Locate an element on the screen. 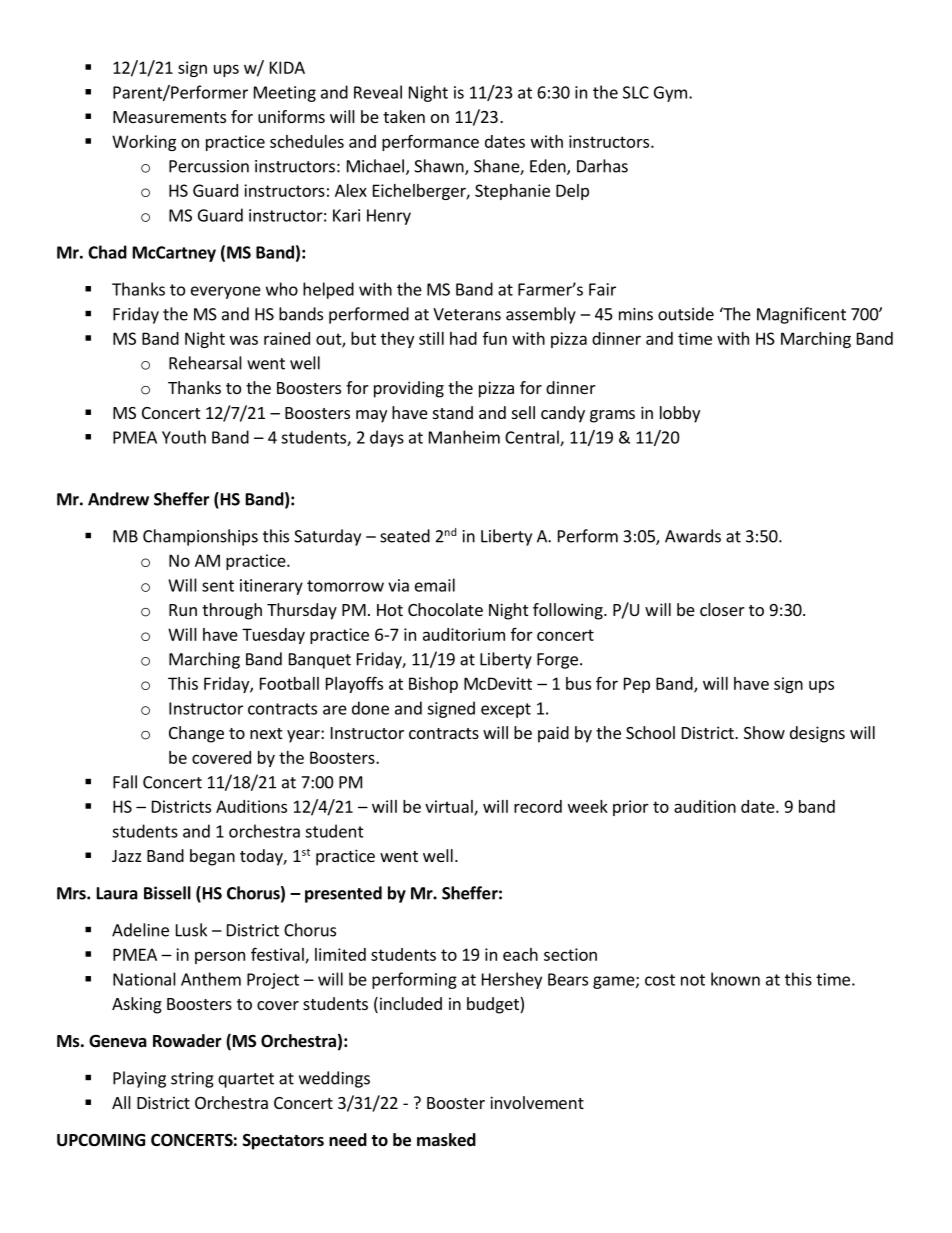 This screenshot has width=952, height=1233. Measurements is located at coordinates (169, 117).
